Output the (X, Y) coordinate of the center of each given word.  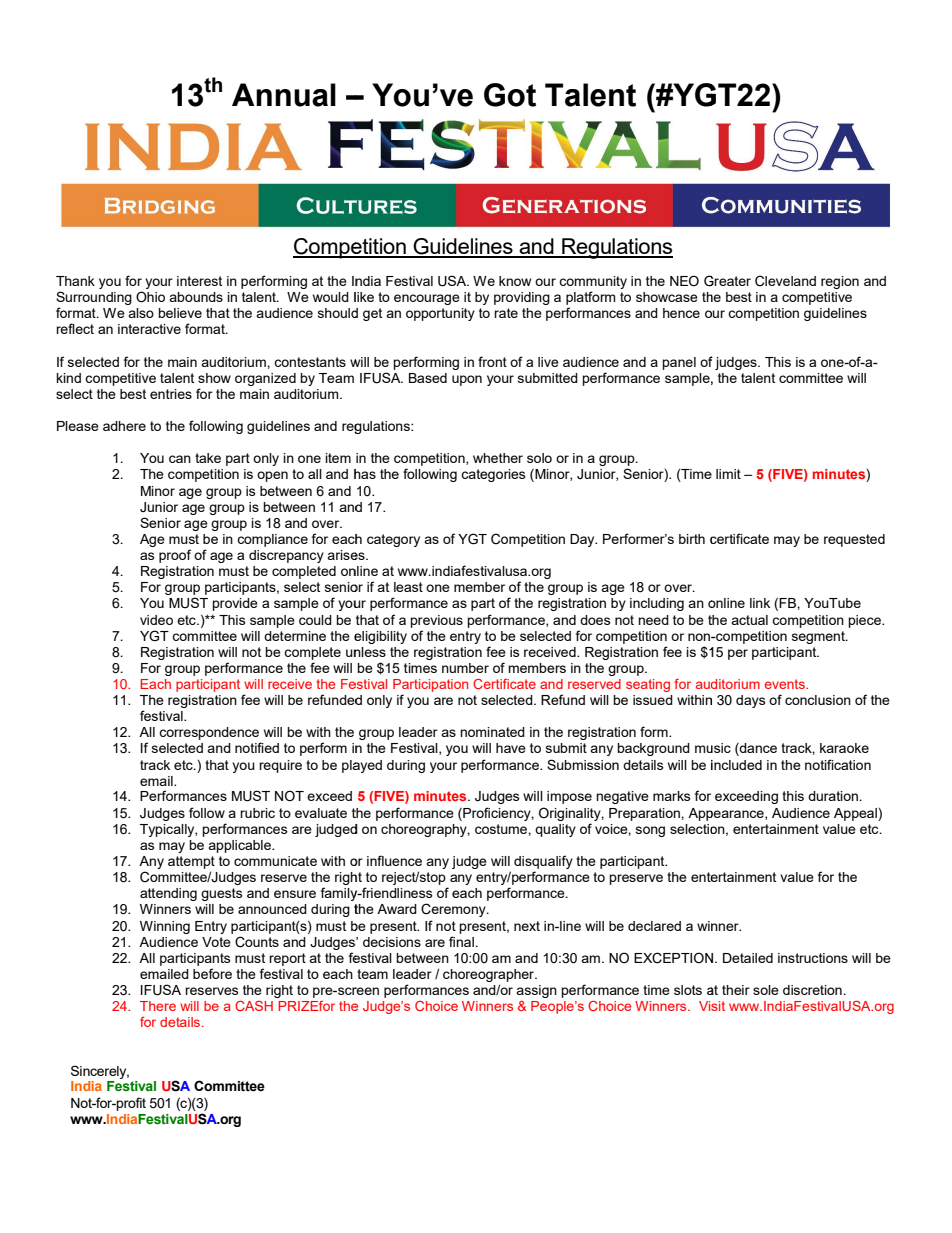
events (786, 684)
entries (171, 394)
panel (679, 363)
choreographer (490, 975)
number (465, 668)
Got (510, 95)
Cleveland (785, 281)
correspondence (209, 733)
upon (467, 380)
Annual (284, 95)
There (158, 1006)
